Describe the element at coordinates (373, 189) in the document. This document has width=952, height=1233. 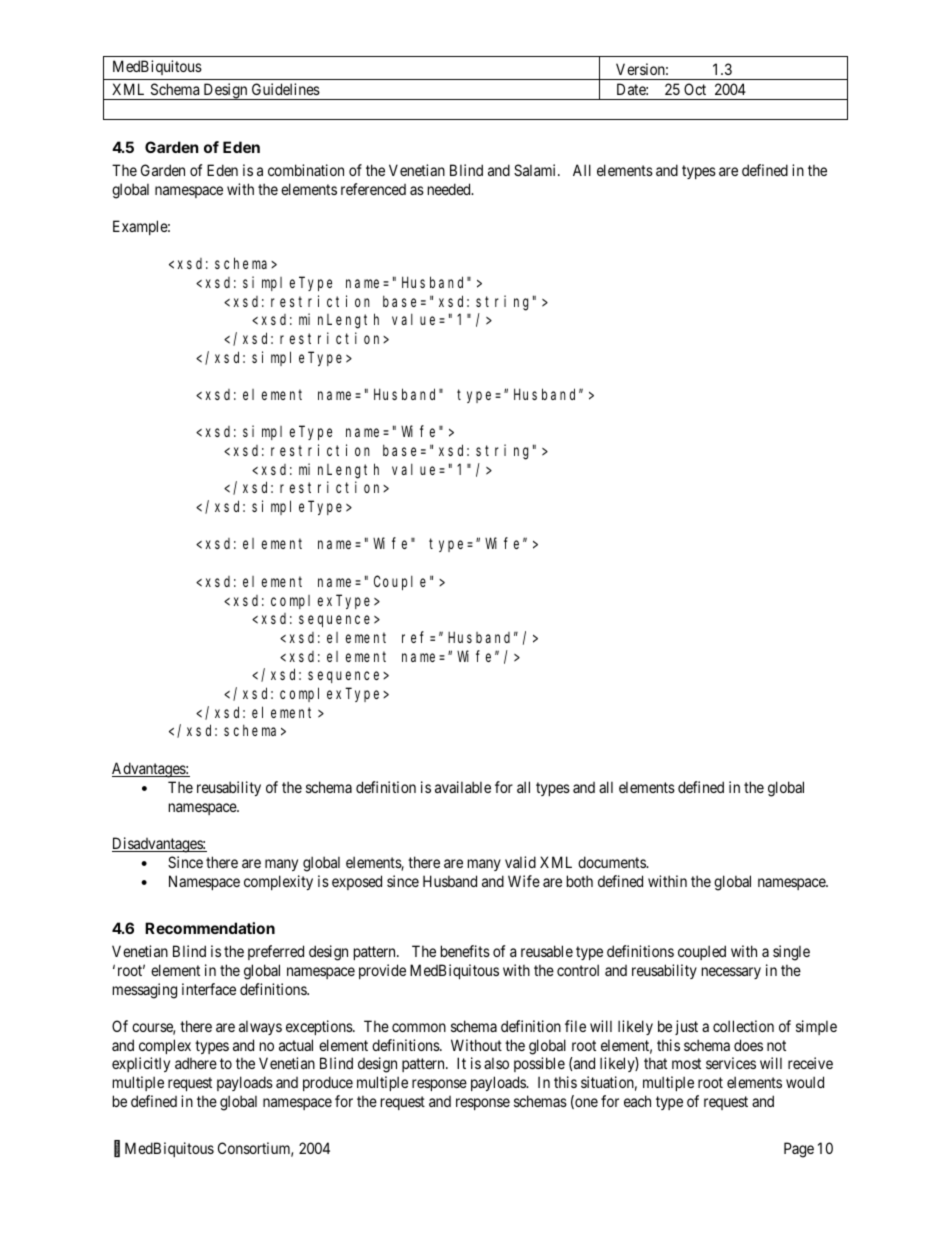
I see `referenced` at that location.
